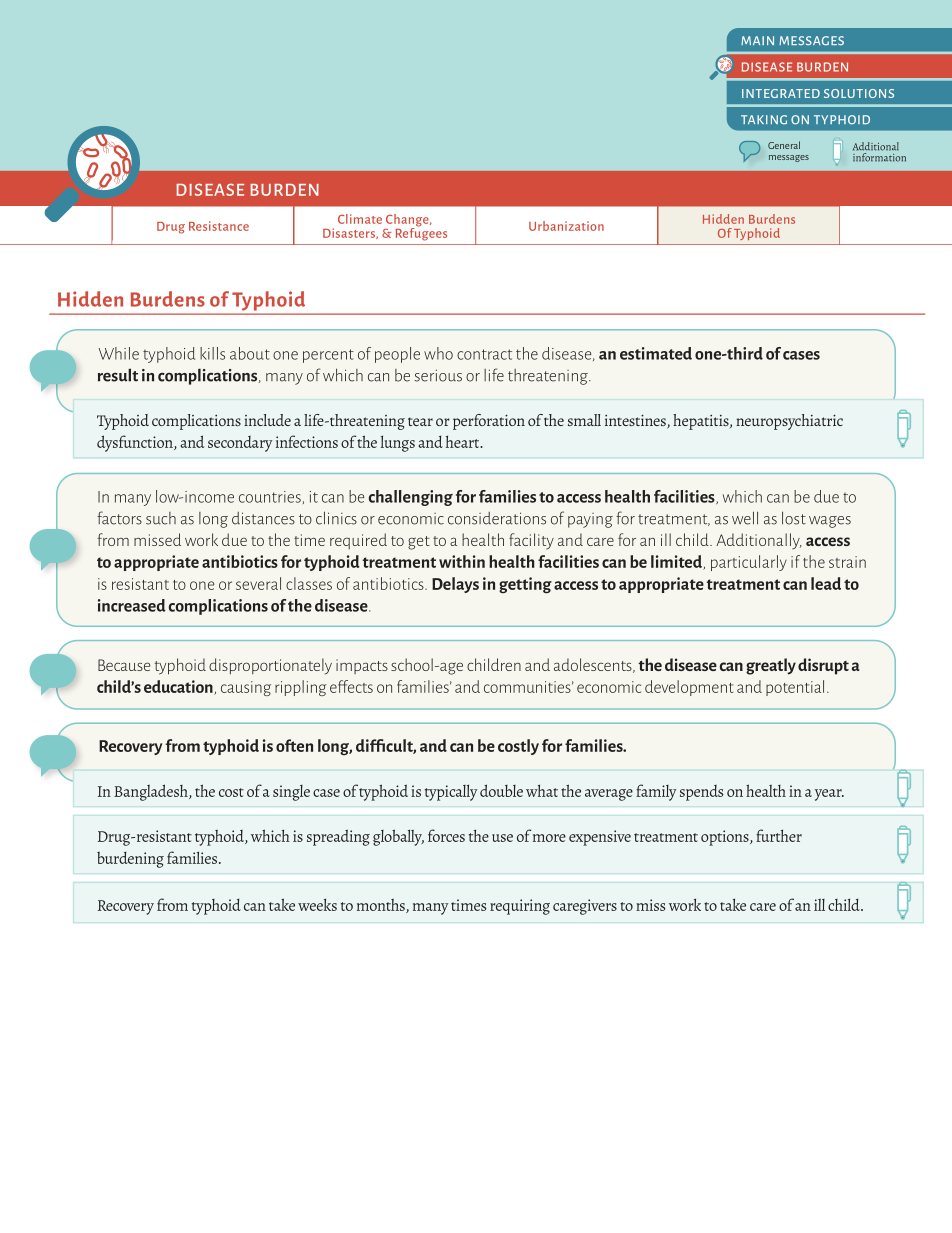  I want to click on MAIN, so click(757, 40).
